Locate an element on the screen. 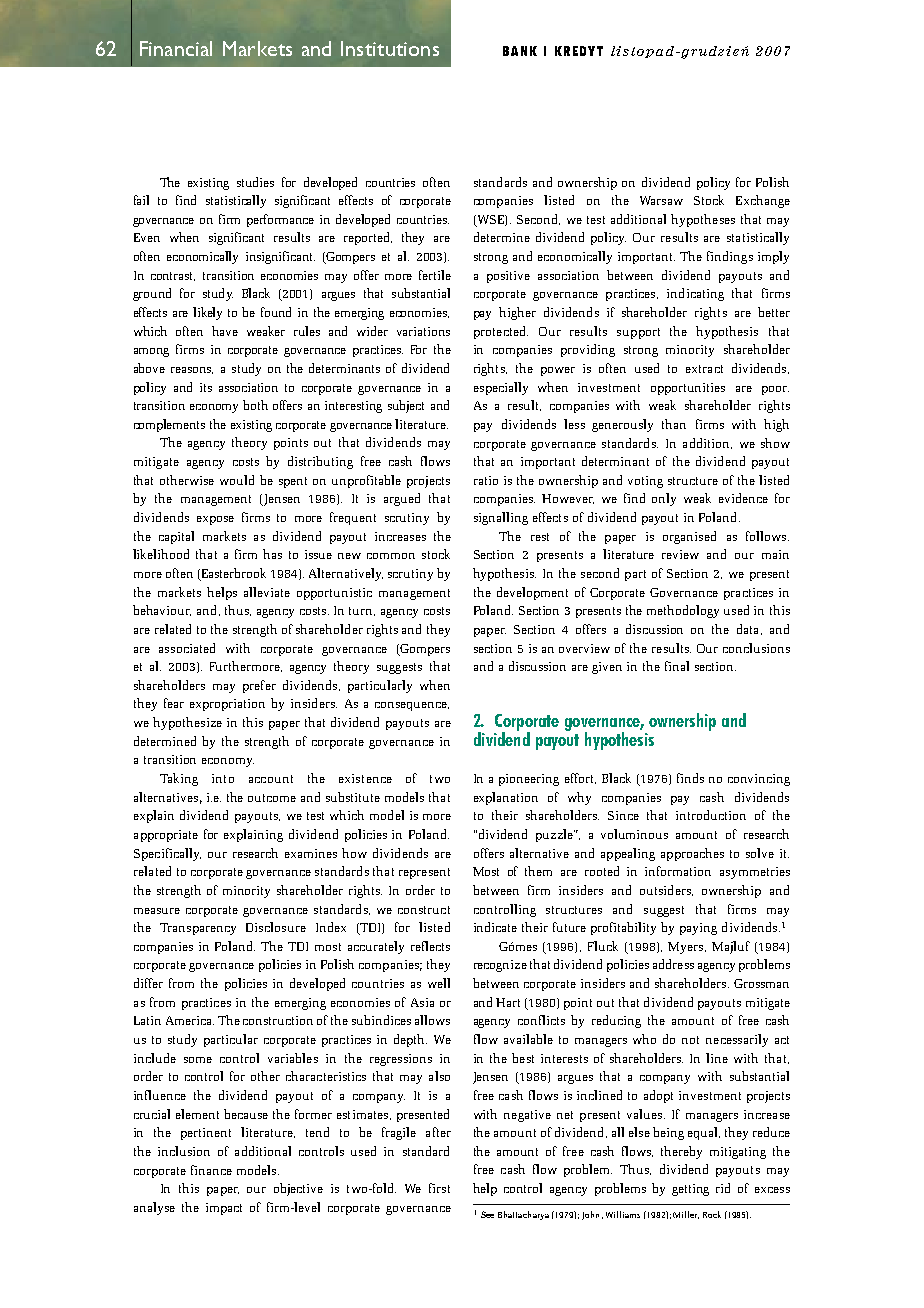  fertile is located at coordinates (435, 275).
